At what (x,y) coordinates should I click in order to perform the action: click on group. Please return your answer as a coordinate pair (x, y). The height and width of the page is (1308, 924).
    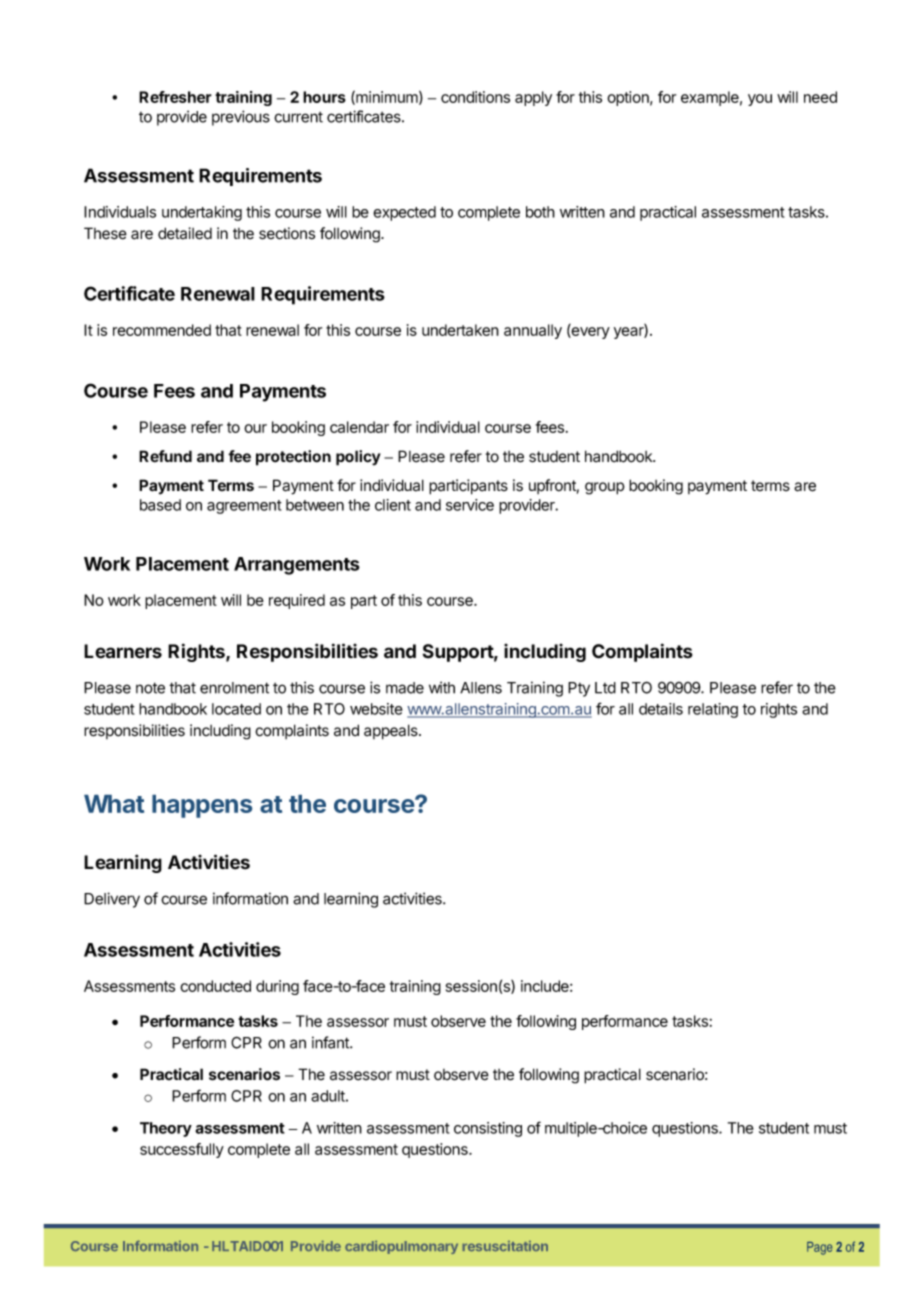
    Looking at the image, I should click on (605, 488).
